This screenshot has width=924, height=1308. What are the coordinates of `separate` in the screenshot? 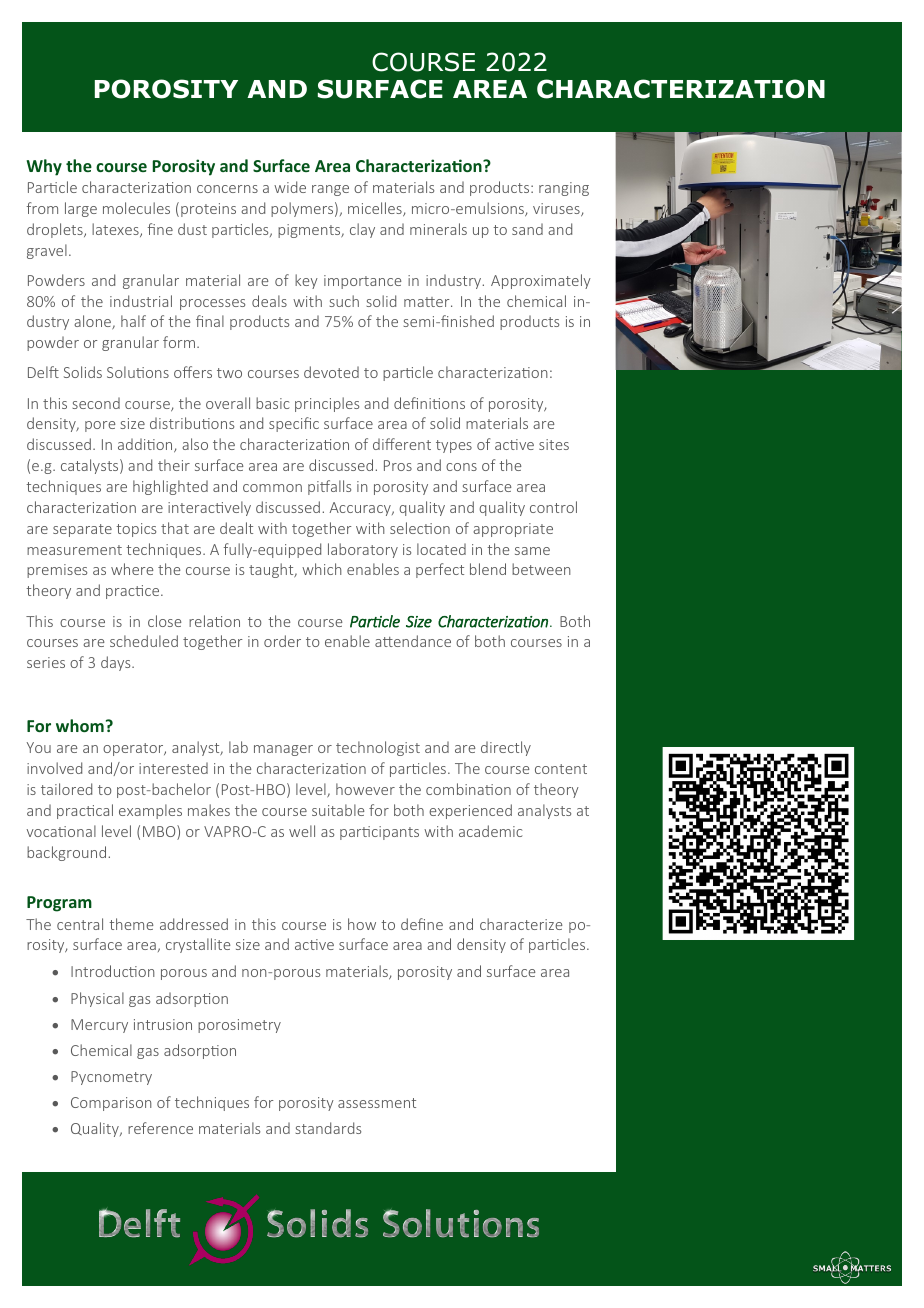 It's located at (82, 530).
